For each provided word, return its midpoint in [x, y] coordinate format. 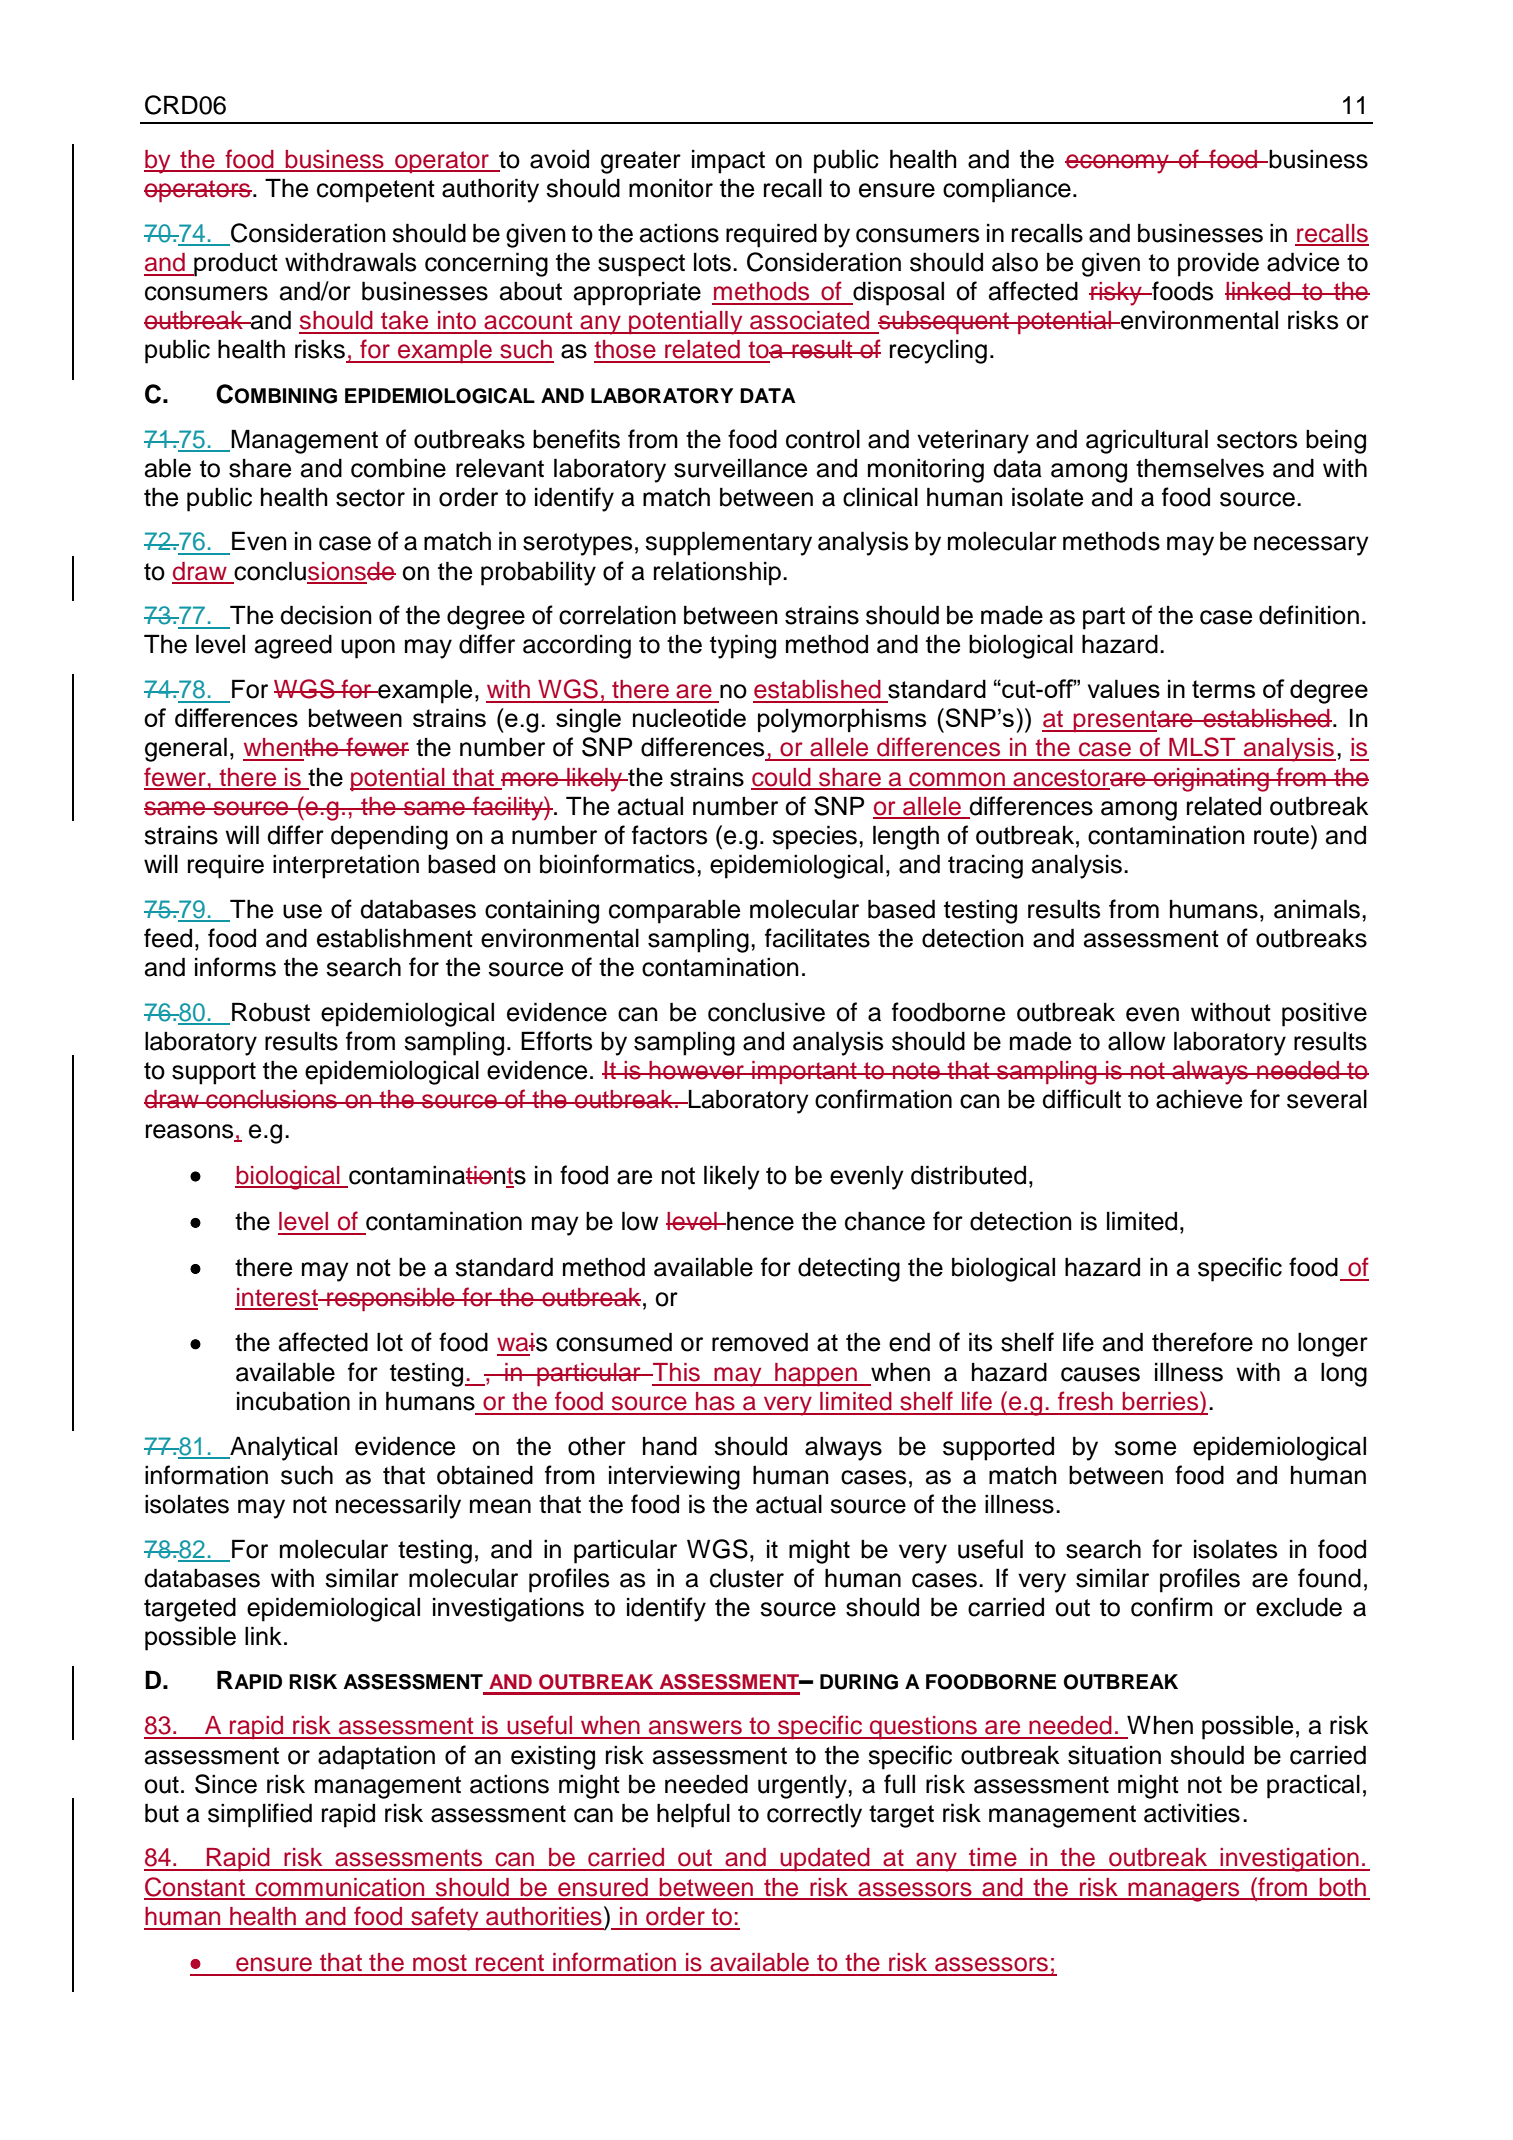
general [186, 749]
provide [1218, 265]
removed [760, 1342]
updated [825, 1859]
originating [1211, 780]
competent [376, 191]
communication [340, 1888]
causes [1100, 1374]
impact [728, 162]
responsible [391, 1299]
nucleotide [689, 717]
